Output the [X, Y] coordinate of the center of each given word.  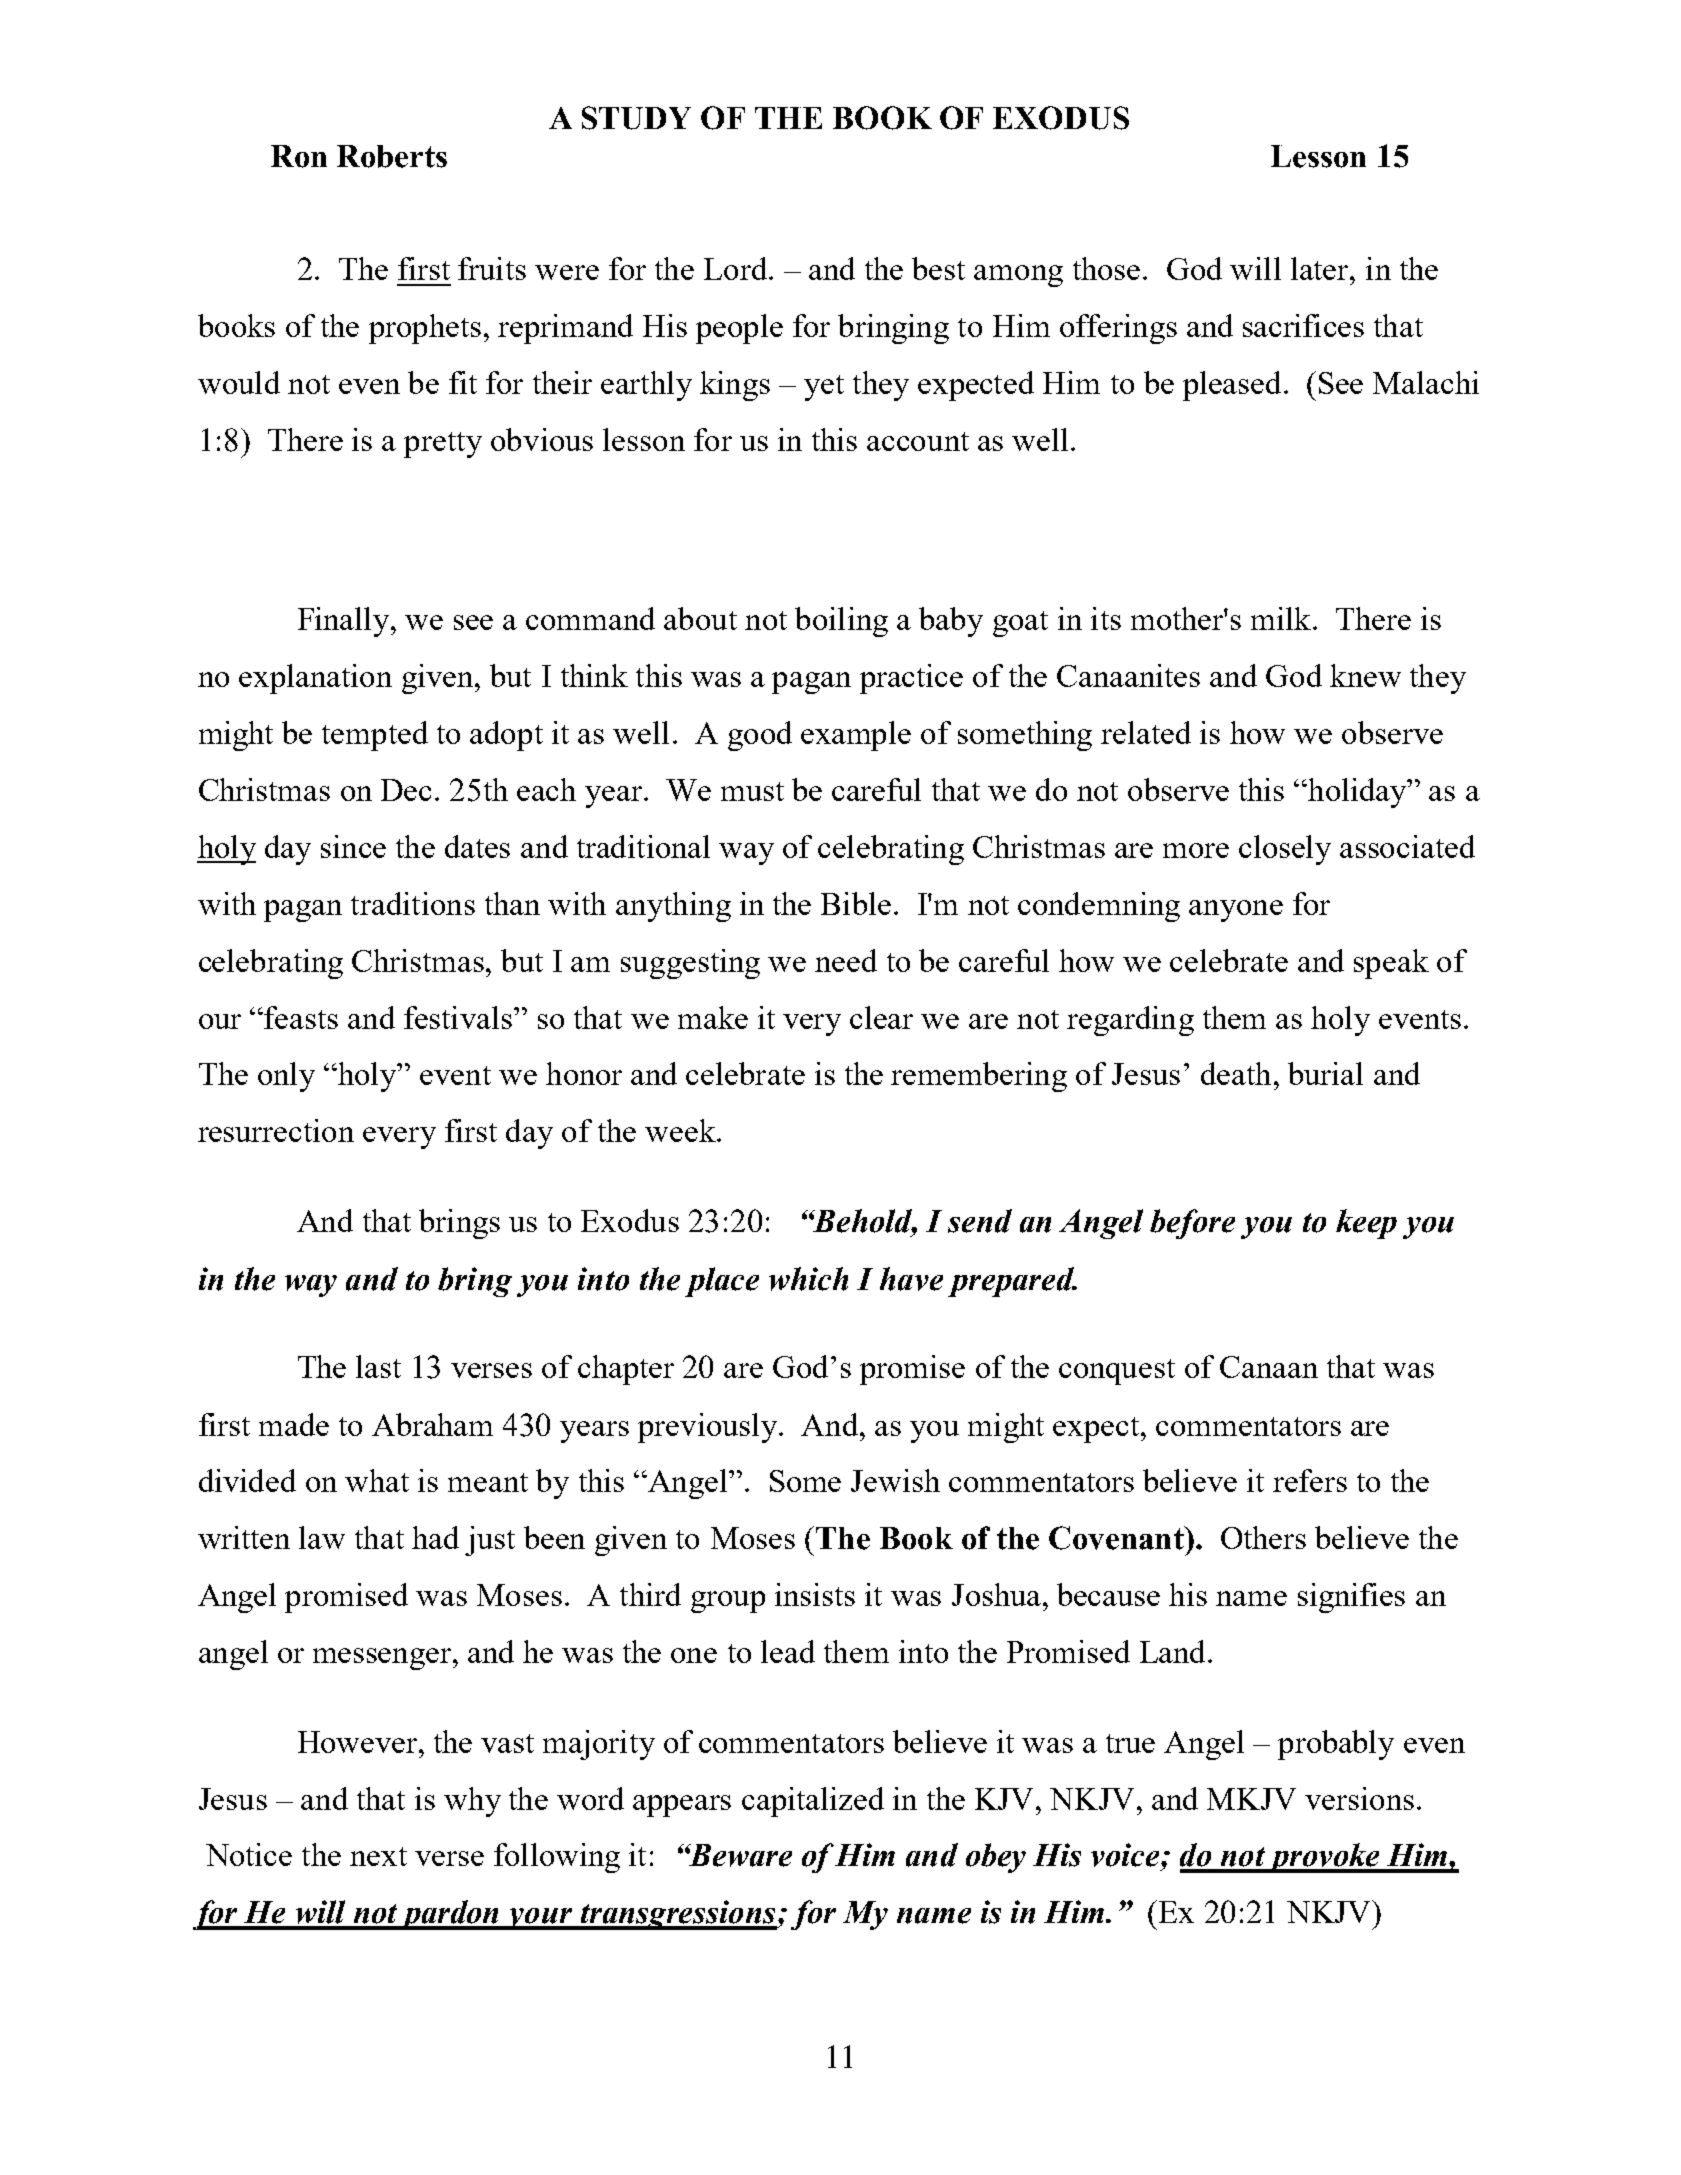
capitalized [813, 1802]
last [378, 1366]
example [856, 736]
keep [1366, 1224]
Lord [737, 268]
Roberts [392, 156]
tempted [375, 736]
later [1321, 268]
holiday [1358, 793]
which [808, 1279]
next [378, 1856]
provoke [1325, 1858]
